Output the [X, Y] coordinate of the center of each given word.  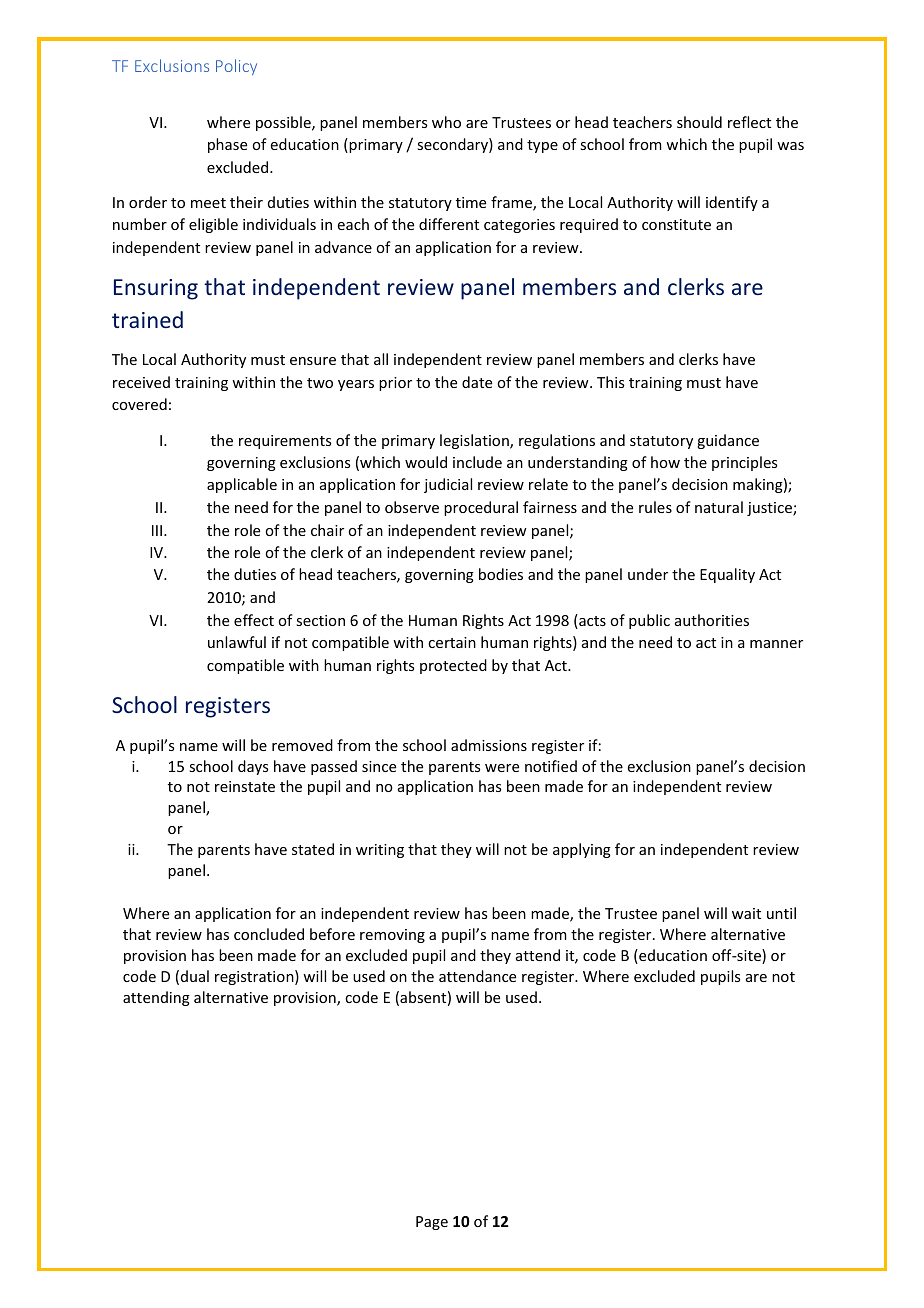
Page [432, 1223]
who [446, 122]
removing [392, 936]
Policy [236, 67]
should [699, 122]
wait [746, 913]
